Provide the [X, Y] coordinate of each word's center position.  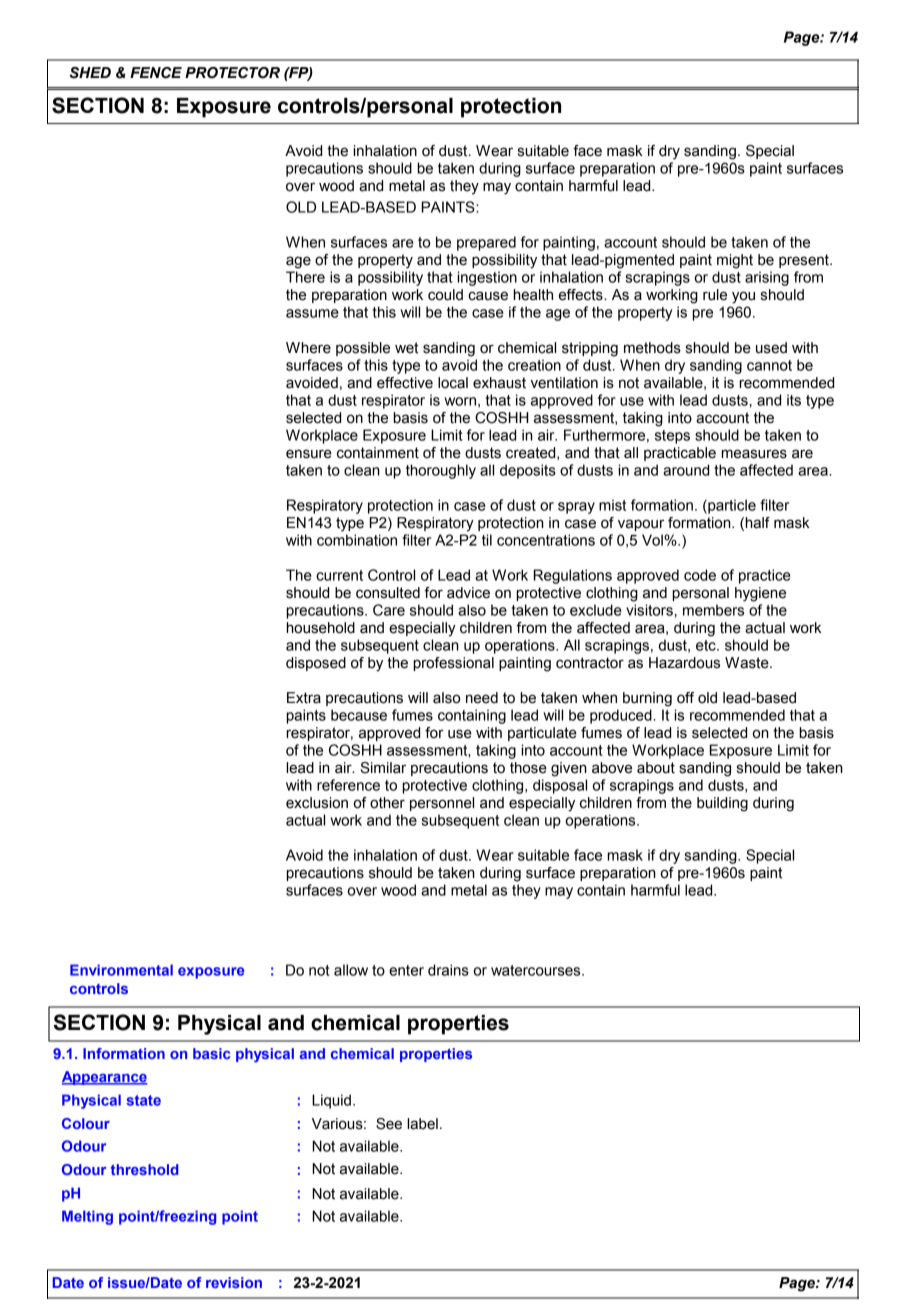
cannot [769, 365]
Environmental [121, 970]
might [735, 261]
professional [453, 664]
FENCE [156, 73]
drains [448, 970]
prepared [486, 243]
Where [308, 348]
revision [234, 1282]
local [453, 383]
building [722, 804]
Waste [748, 663]
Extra [304, 698]
